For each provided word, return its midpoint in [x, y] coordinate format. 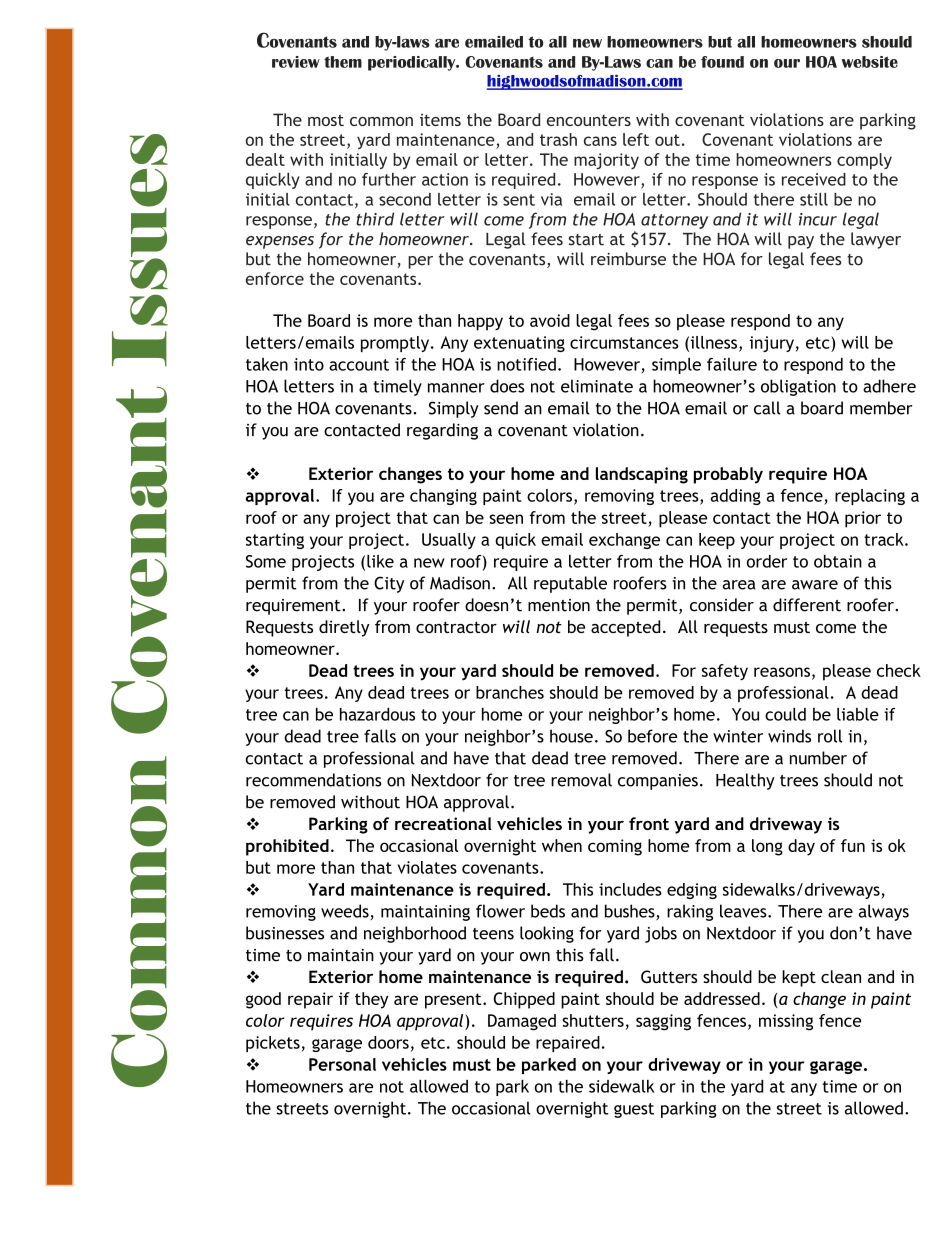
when [562, 845]
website [869, 62]
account [359, 365]
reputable [570, 584]
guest [634, 1110]
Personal [342, 1064]
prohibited [287, 847]
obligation [798, 387]
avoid [550, 320]
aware [815, 585]
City [389, 584]
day [801, 847]
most [326, 120]
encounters [589, 120]
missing [786, 1022]
